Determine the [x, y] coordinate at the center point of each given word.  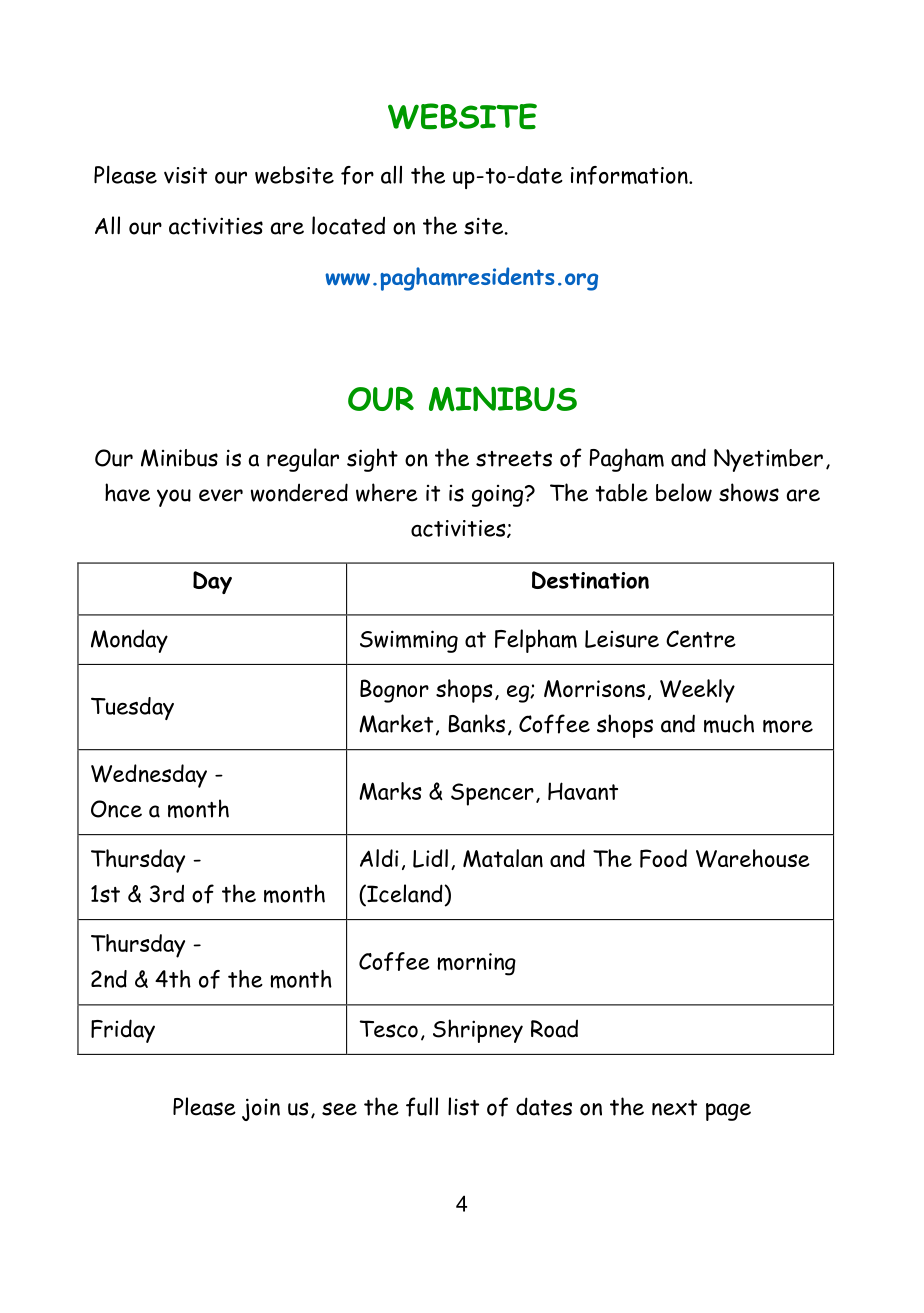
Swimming [409, 641]
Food [663, 858]
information [630, 175]
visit [185, 175]
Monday [129, 641]
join [261, 1109]
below [684, 492]
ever [221, 495]
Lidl [430, 858]
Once [116, 809]
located [348, 225]
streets [514, 459]
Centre [701, 639]
